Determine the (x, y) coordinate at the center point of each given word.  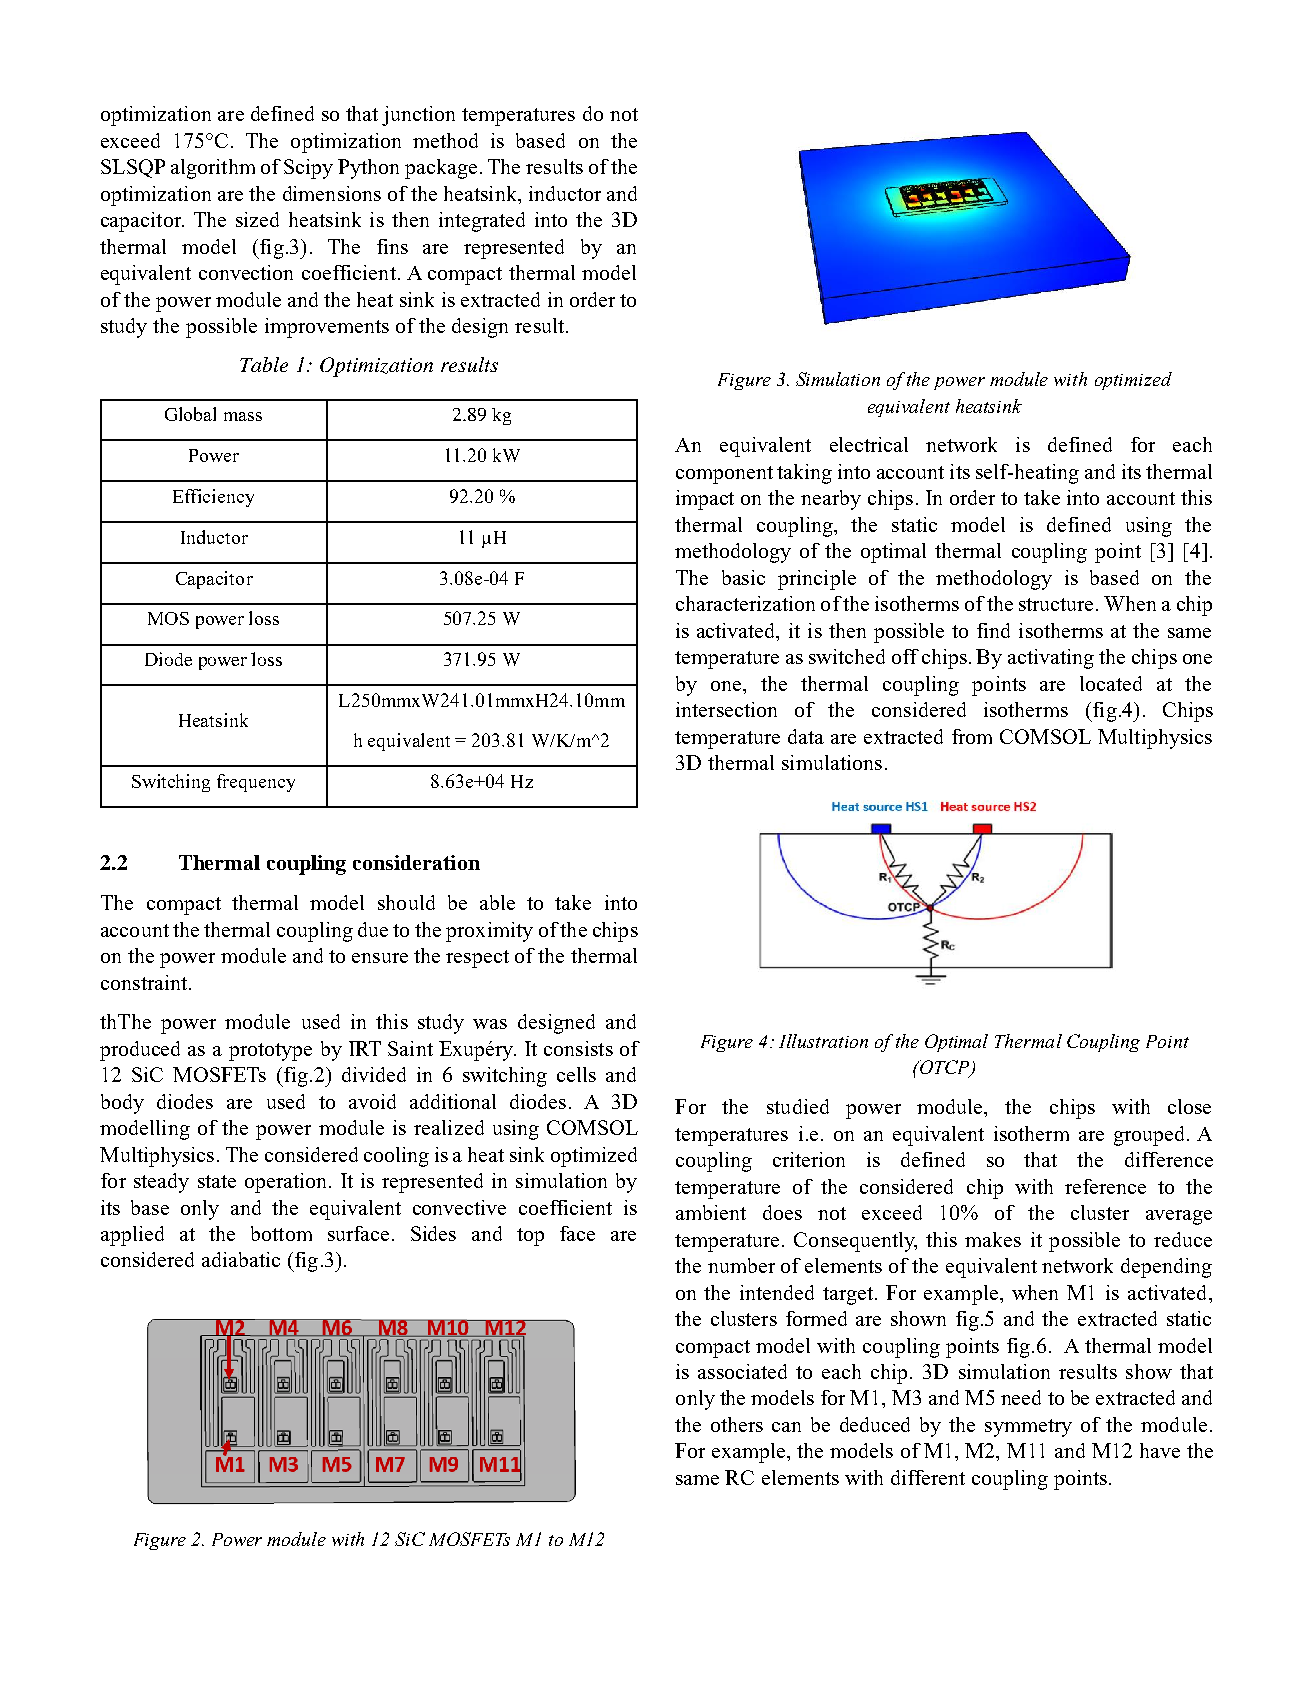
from (972, 736)
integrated (482, 222)
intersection (726, 709)
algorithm (213, 169)
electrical (869, 444)
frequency (256, 783)
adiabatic (241, 1259)
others (737, 1424)
